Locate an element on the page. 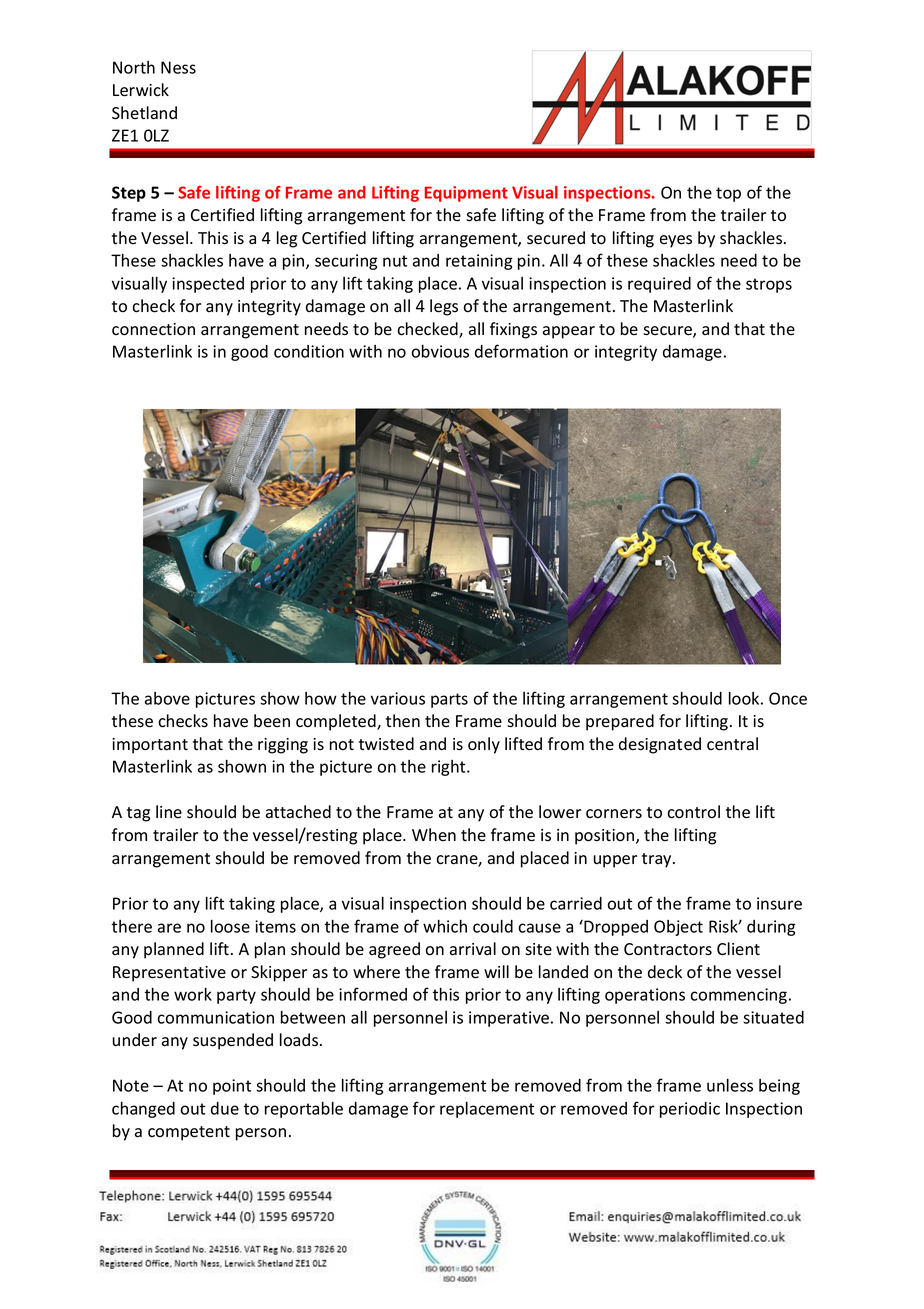 This page has width=924, height=1309. due is located at coordinates (225, 1108).
